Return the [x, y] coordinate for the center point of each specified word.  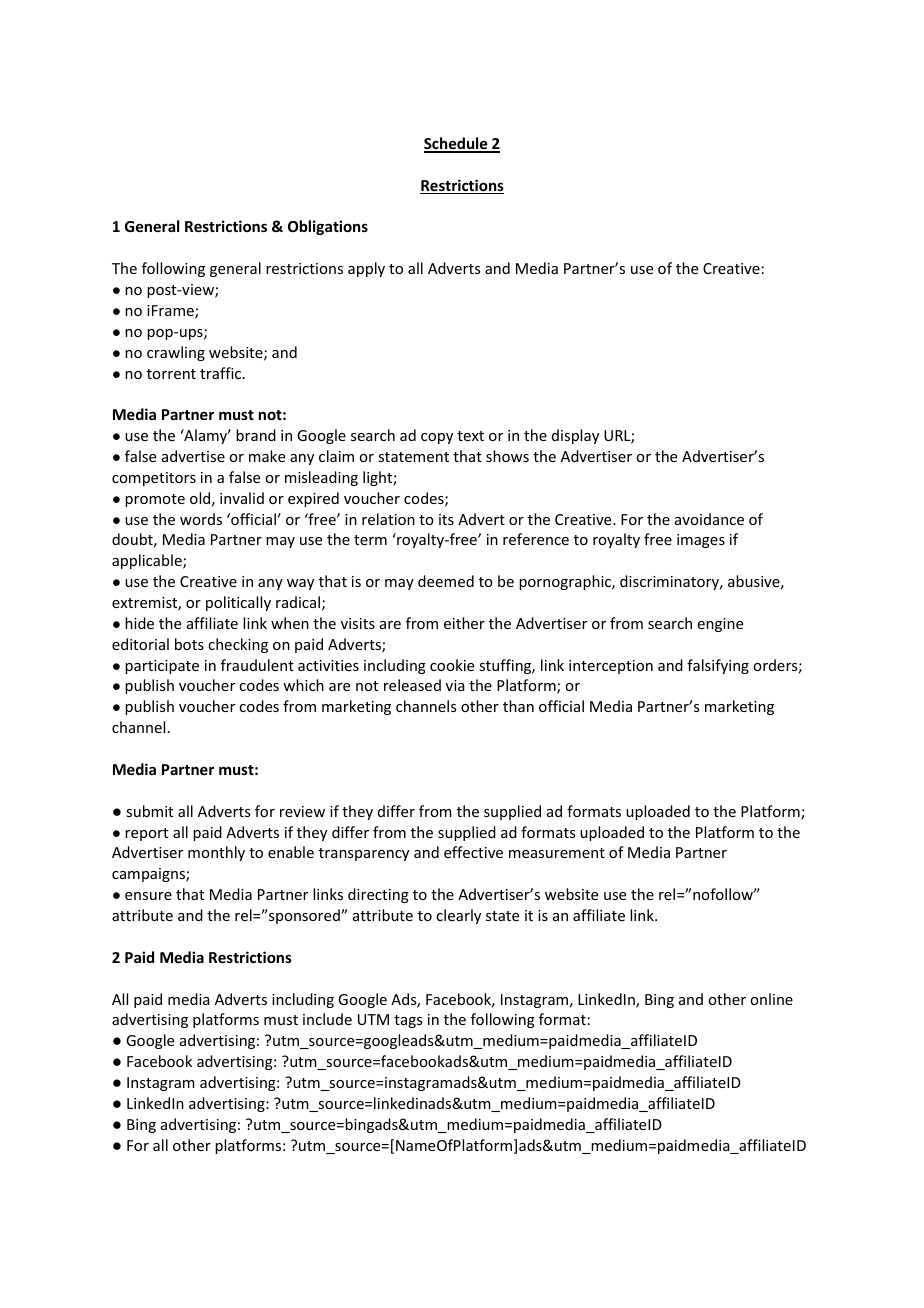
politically [238, 603]
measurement [557, 853]
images [701, 541]
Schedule [457, 144]
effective [473, 852]
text [470, 436]
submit [149, 811]
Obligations [328, 227]
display [575, 436]
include [327, 1019]
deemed [446, 581]
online [771, 999]
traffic [222, 373]
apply [366, 269]
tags [408, 1021]
